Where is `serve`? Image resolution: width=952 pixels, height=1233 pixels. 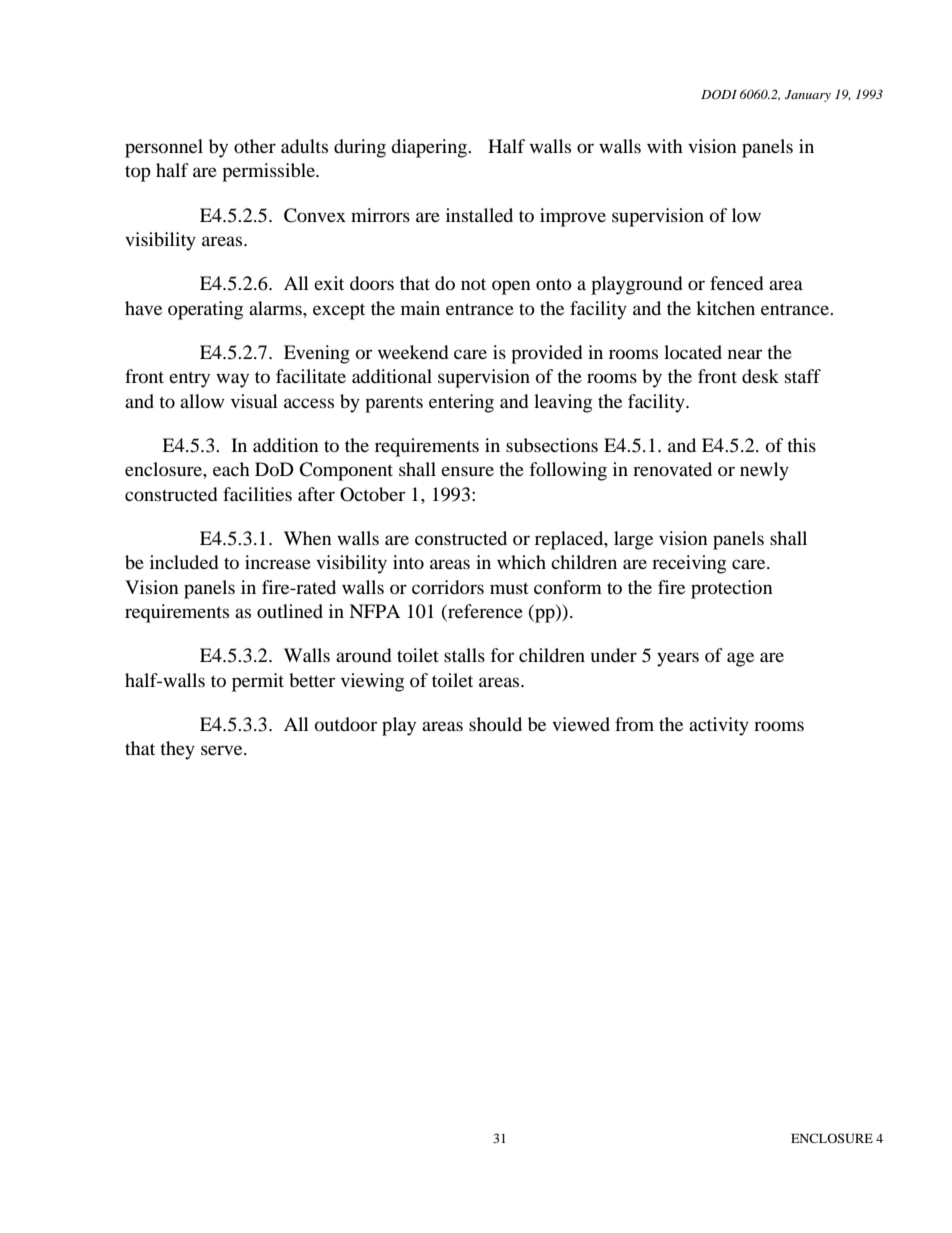 serve is located at coordinates (223, 750).
